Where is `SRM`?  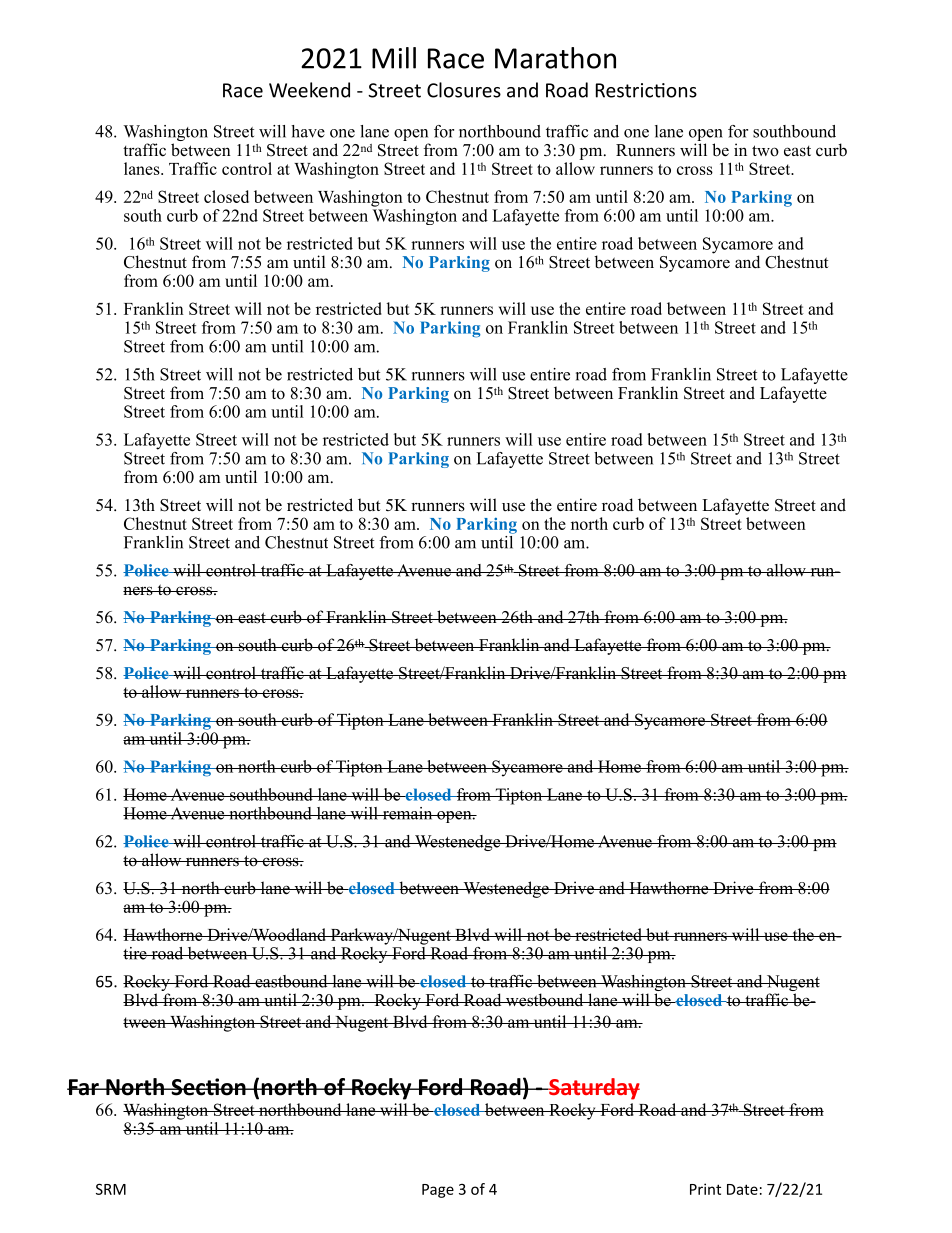 SRM is located at coordinates (111, 1189).
